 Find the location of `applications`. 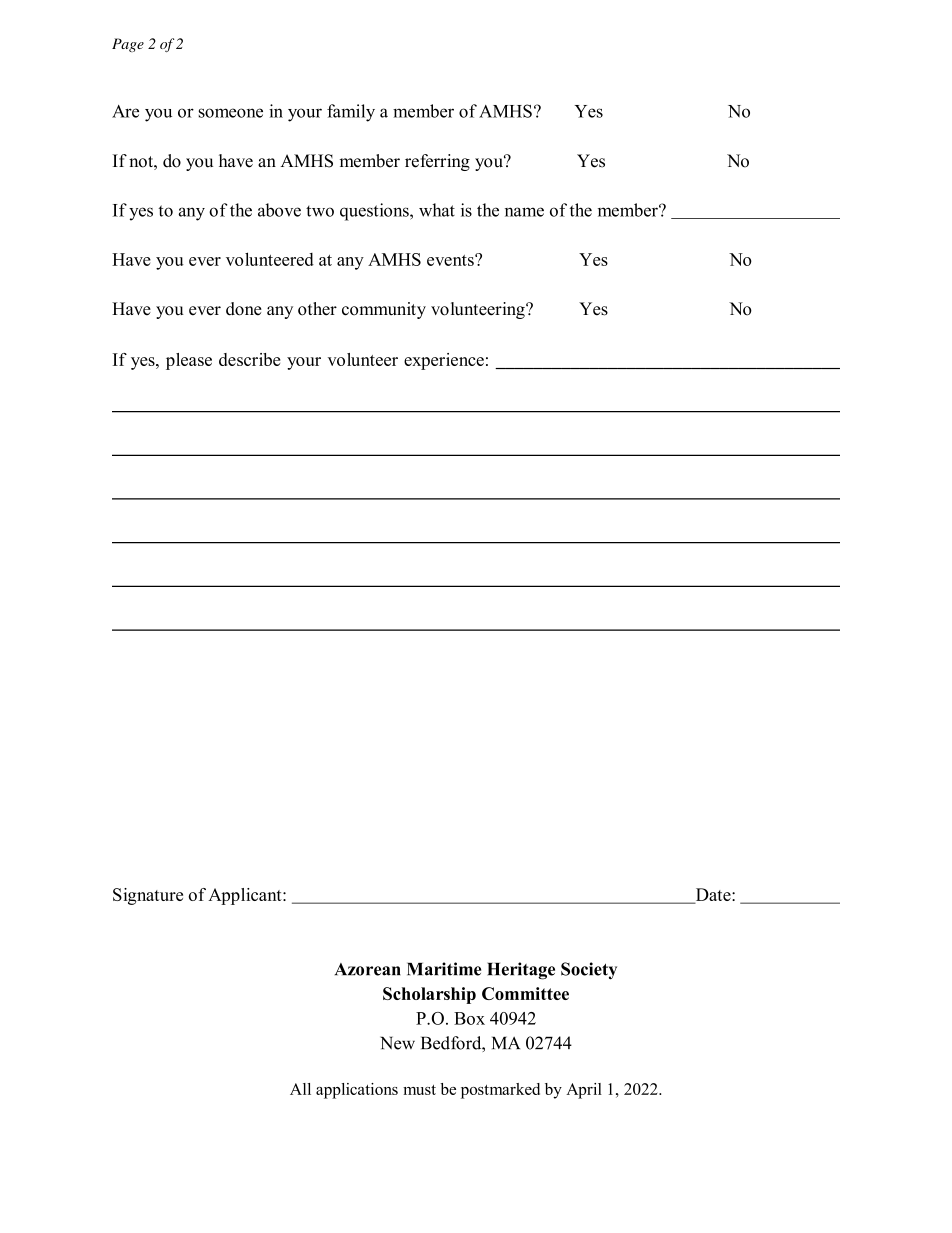

applications is located at coordinates (357, 1091).
